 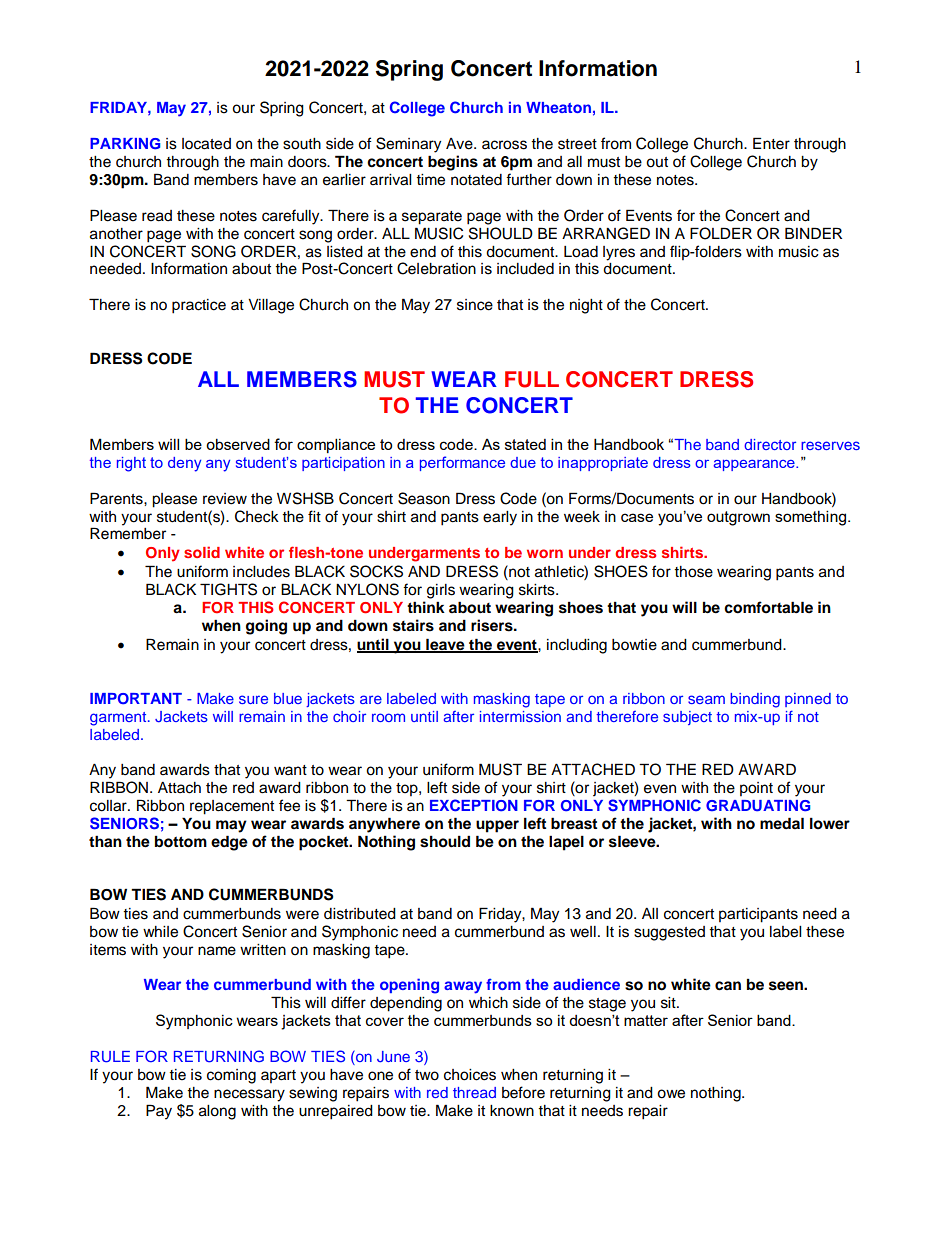 I want to click on upper, so click(x=497, y=826).
